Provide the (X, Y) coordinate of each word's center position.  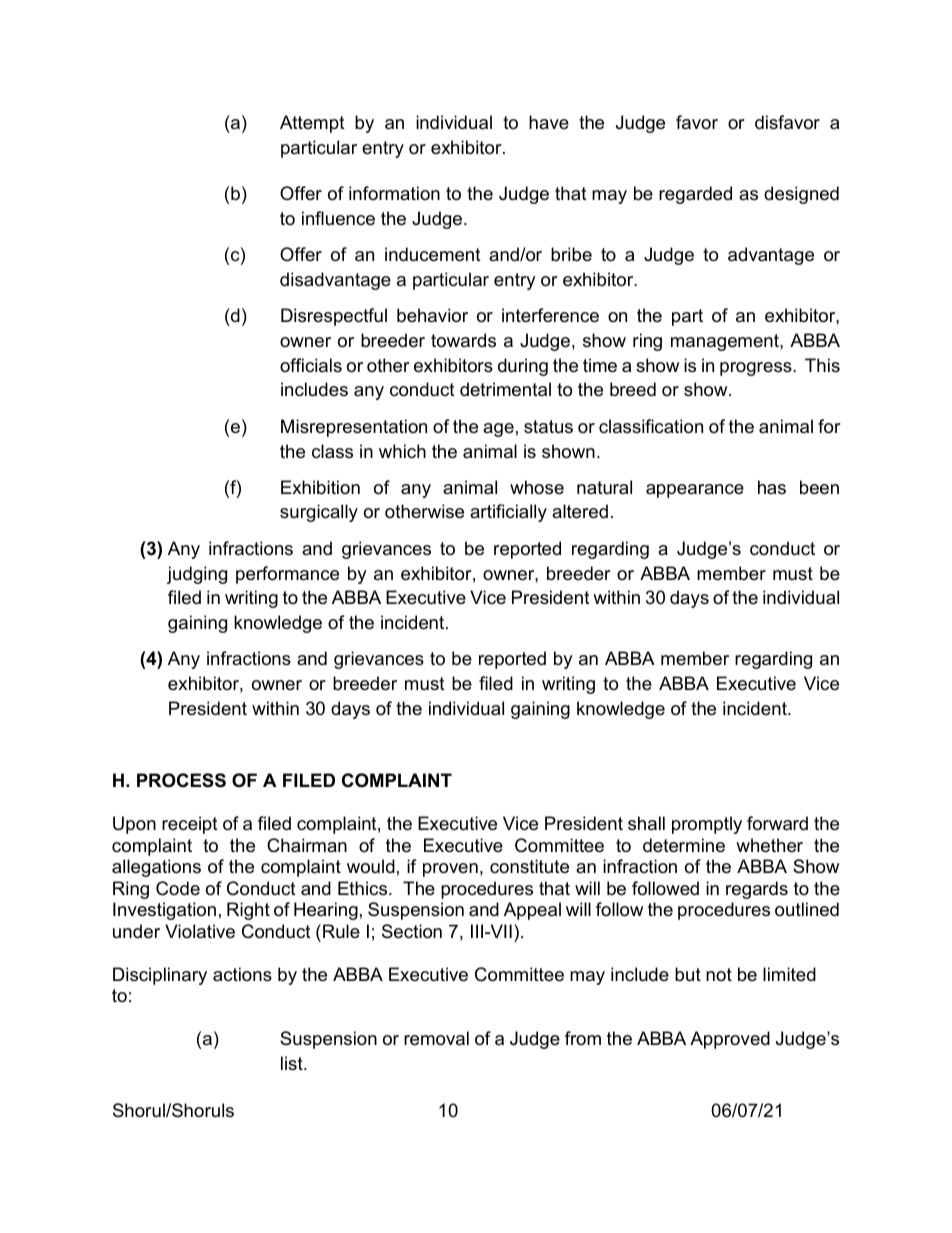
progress (757, 369)
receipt (190, 825)
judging (197, 575)
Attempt (312, 124)
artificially (508, 513)
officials (311, 365)
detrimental (505, 389)
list (293, 1063)
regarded (695, 195)
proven (450, 870)
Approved (730, 1040)
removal (436, 1038)
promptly (707, 825)
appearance (695, 491)
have (549, 122)
